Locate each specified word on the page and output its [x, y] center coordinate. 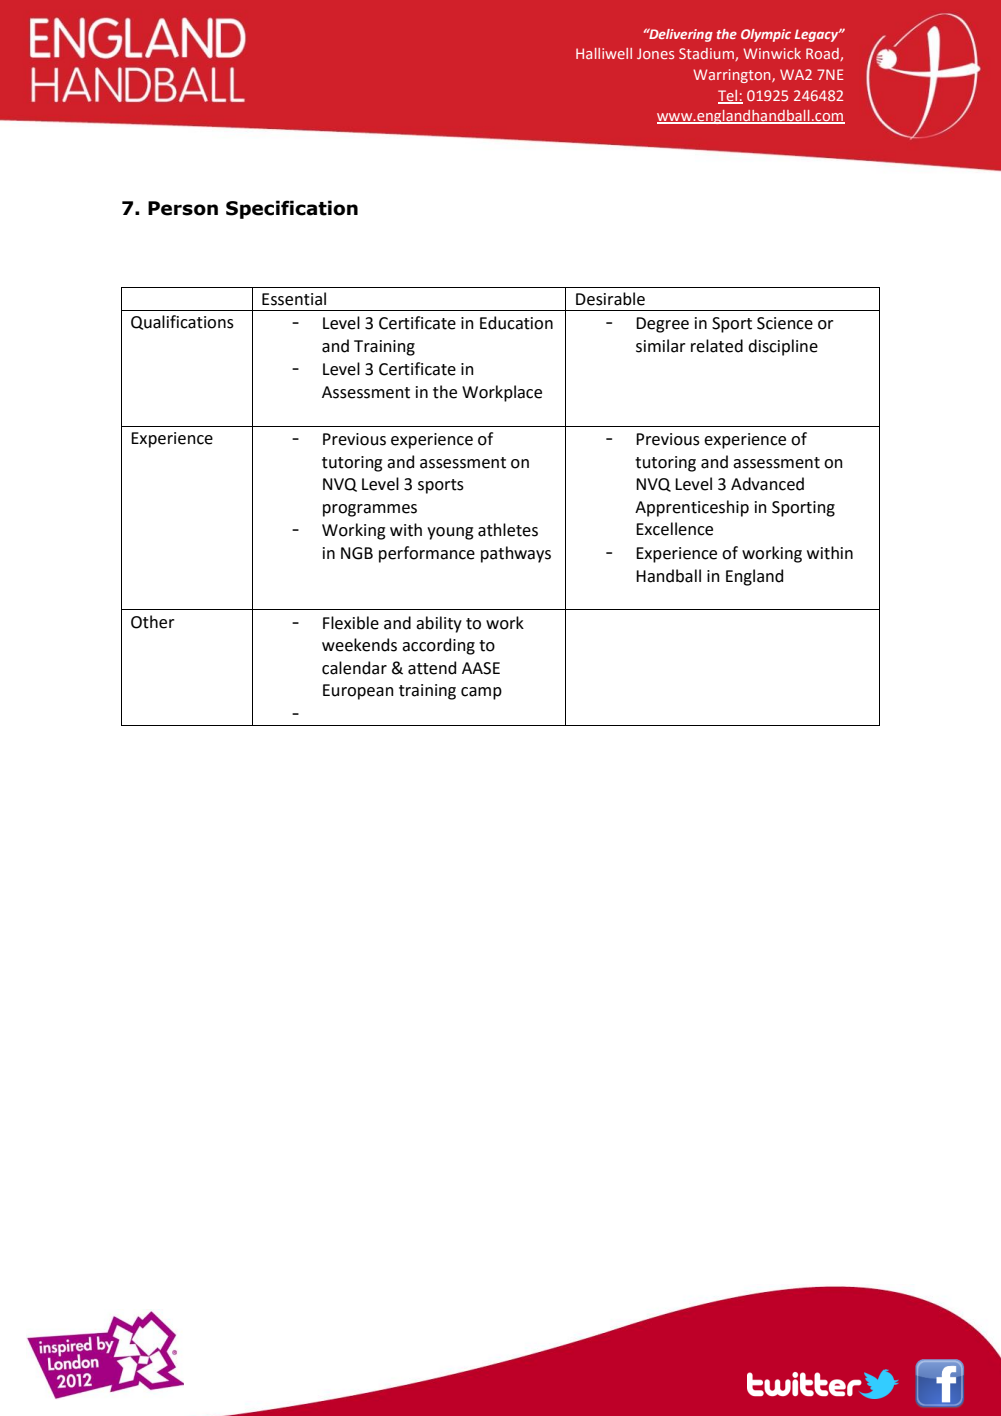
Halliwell [604, 53]
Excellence [674, 529]
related [717, 346]
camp [481, 693]
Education [516, 323]
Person [183, 208]
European [358, 692]
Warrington [733, 76]
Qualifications [182, 322]
